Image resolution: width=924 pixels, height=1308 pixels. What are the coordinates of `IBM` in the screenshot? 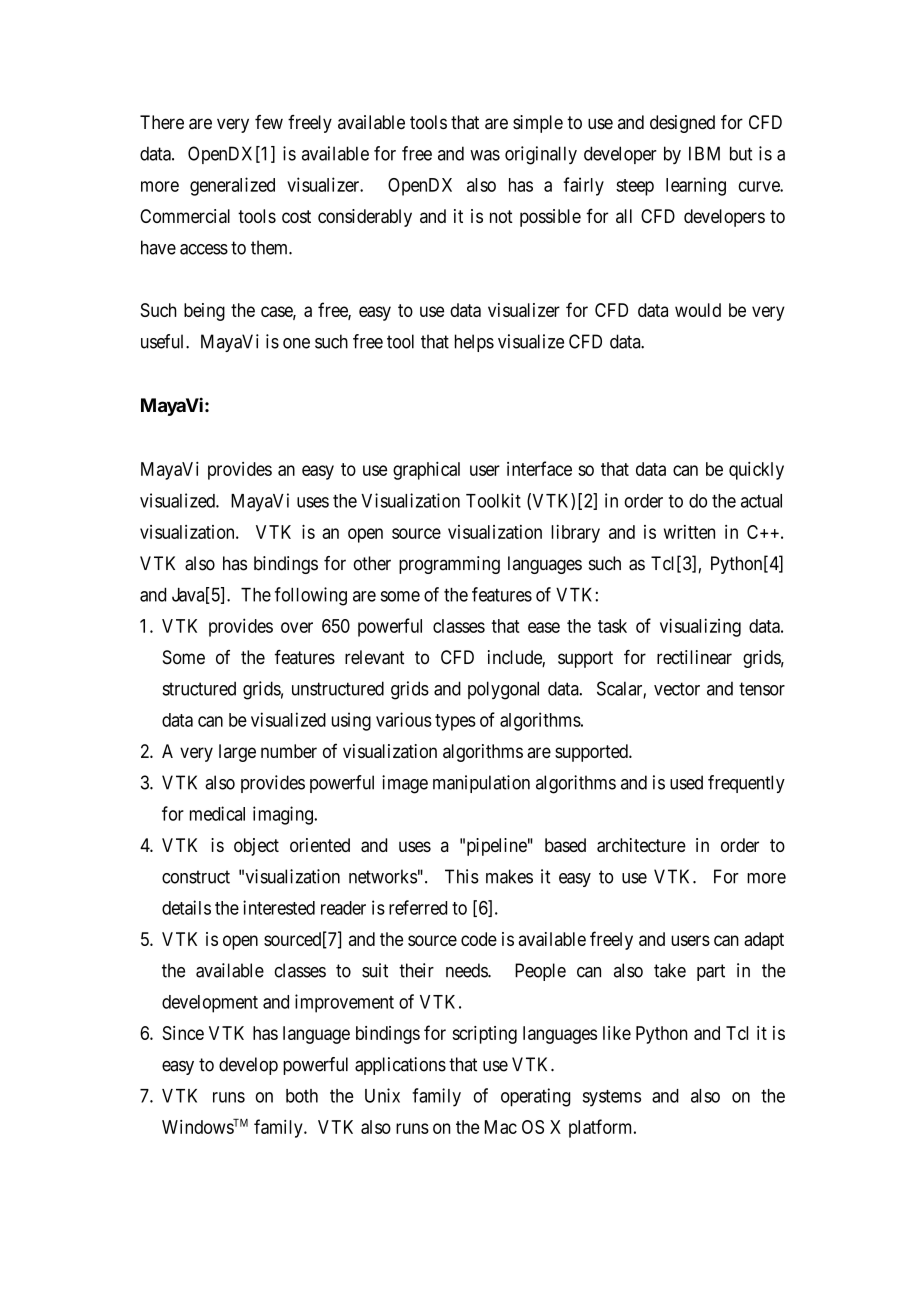 It's located at (704, 153).
